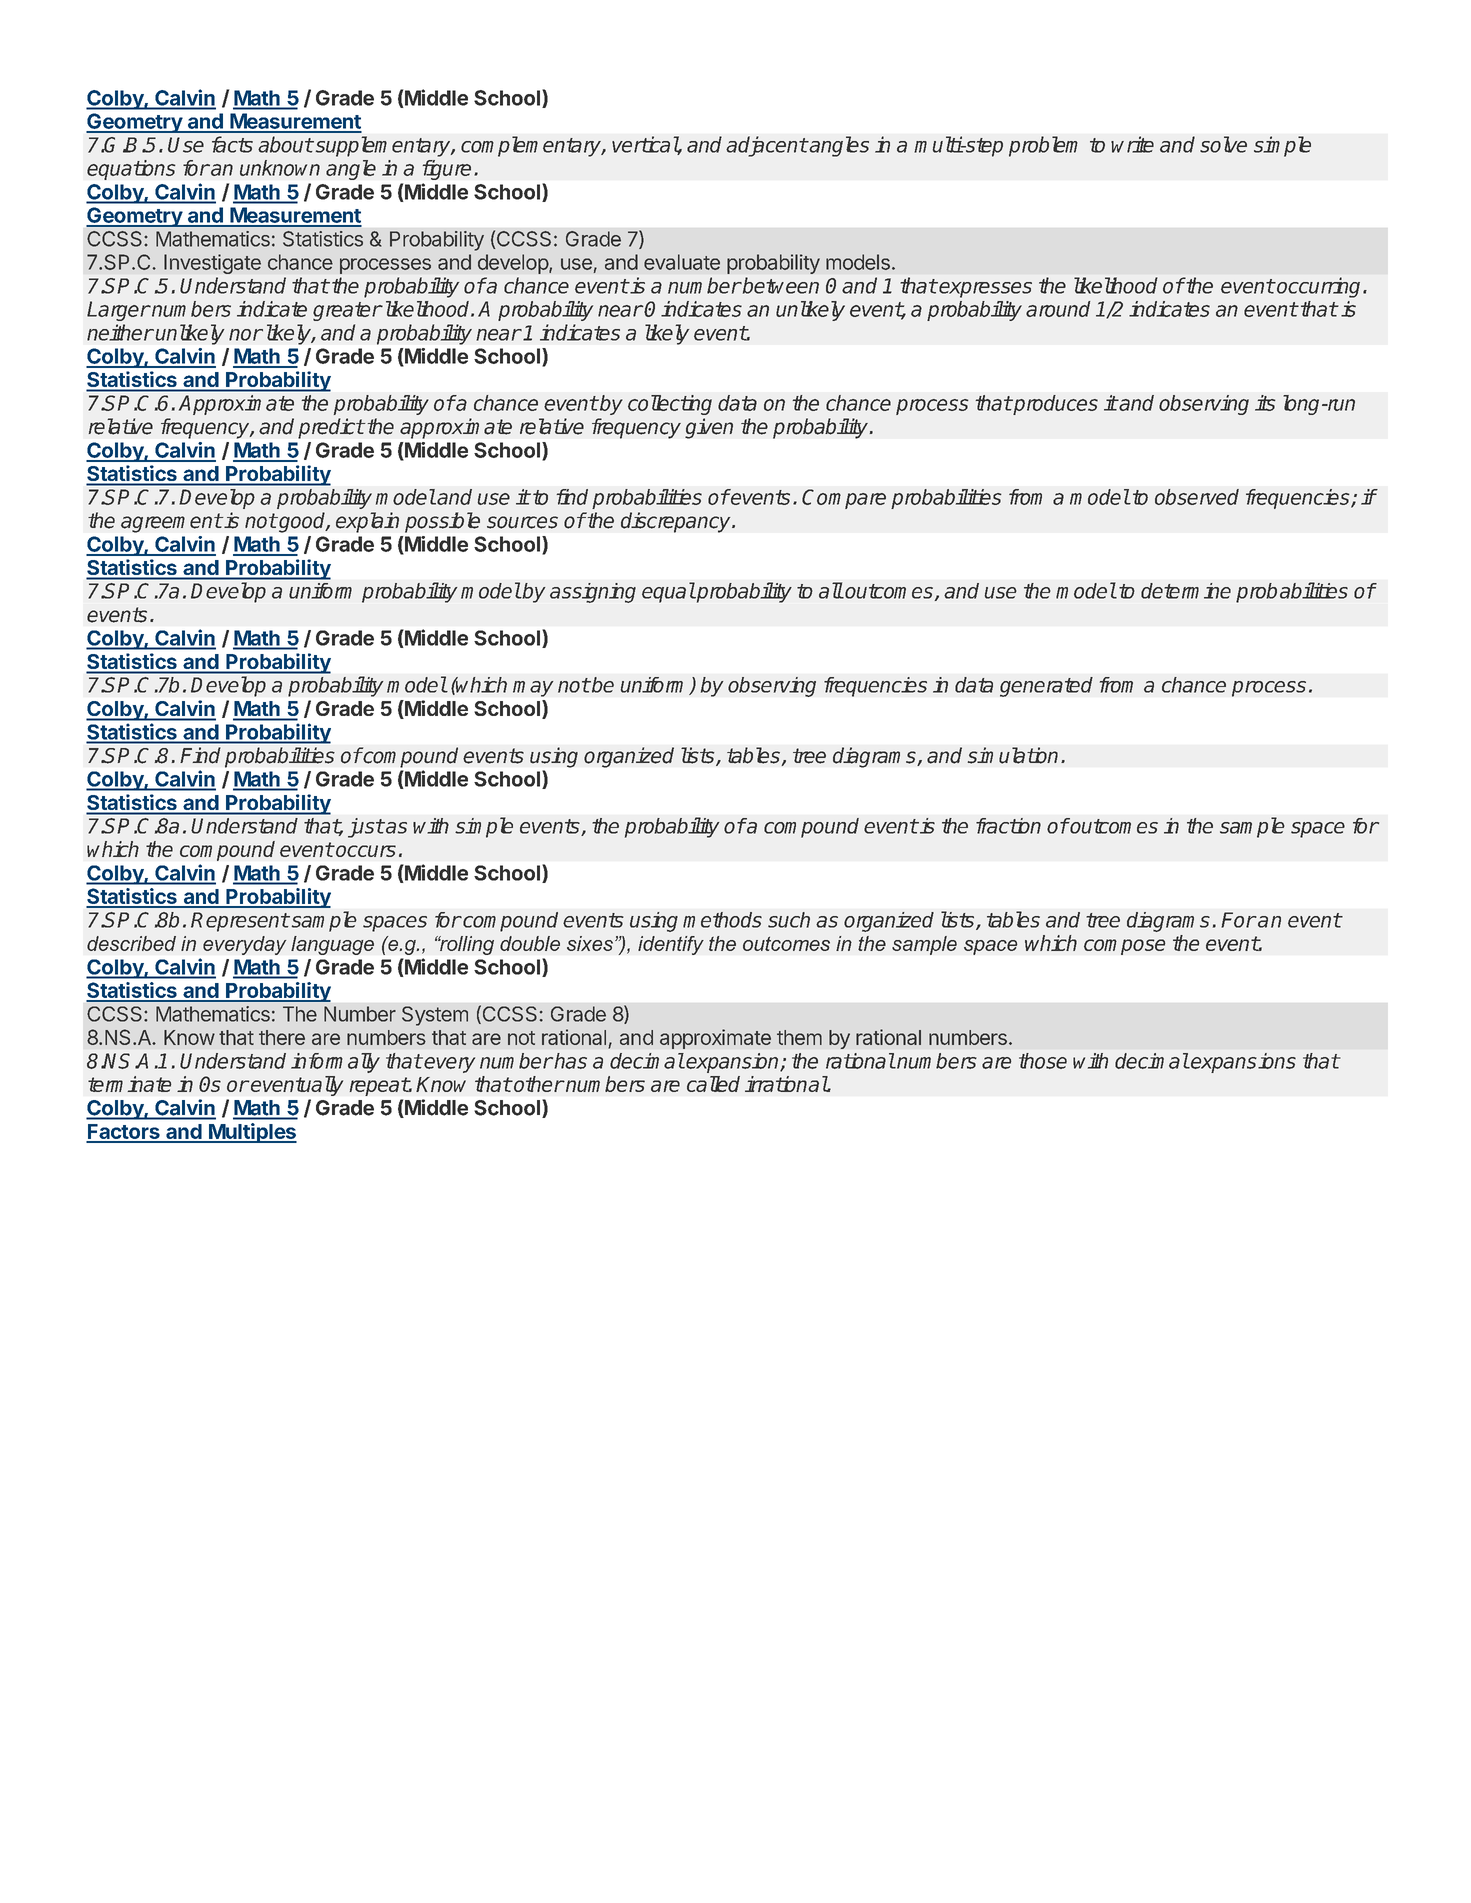 This screenshot has width=1471, height=1903. I want to click on informally, so click(335, 1063).
